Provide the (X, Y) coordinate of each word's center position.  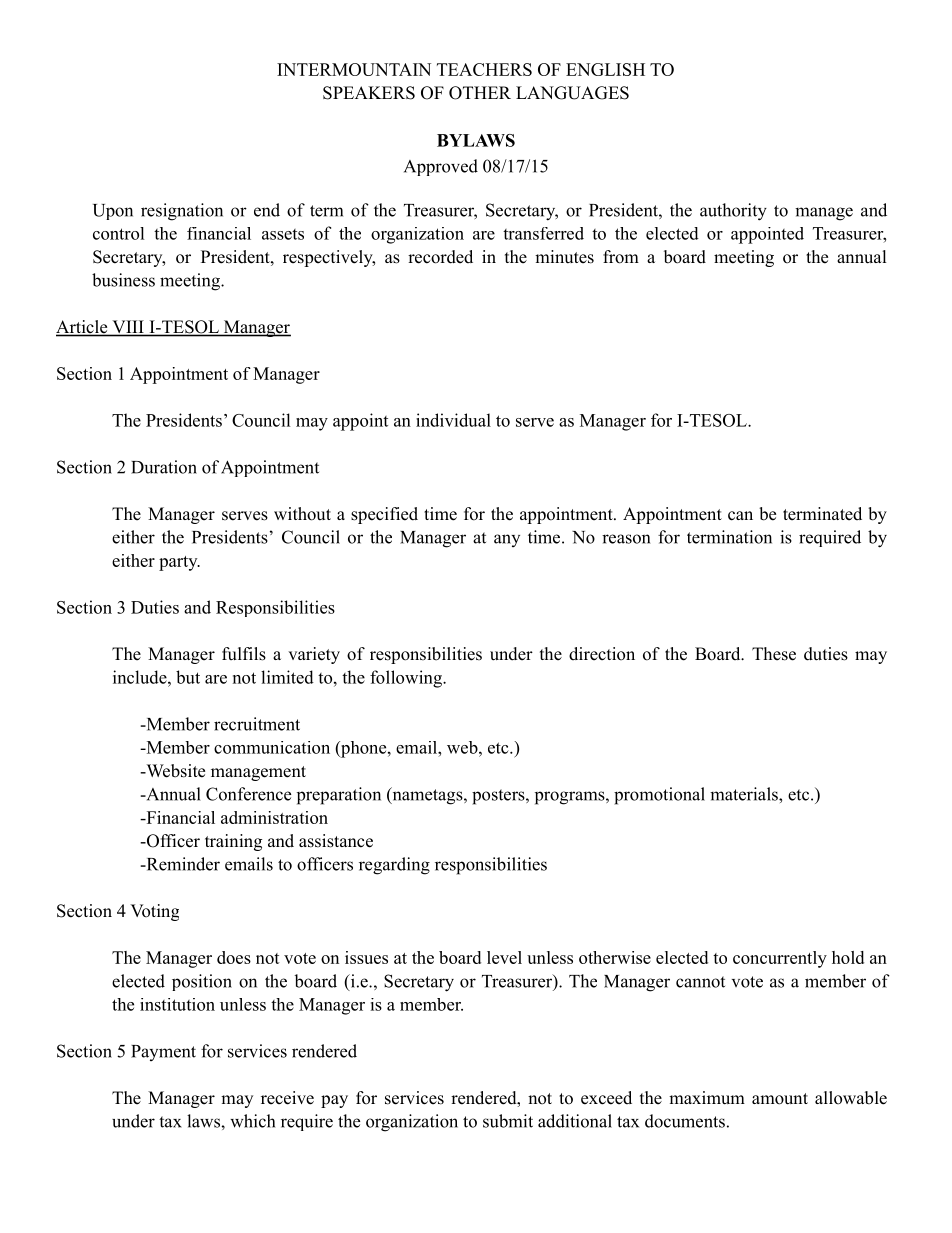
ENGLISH (605, 69)
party (179, 563)
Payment (163, 1053)
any (507, 540)
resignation (182, 212)
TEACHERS (484, 69)
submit (508, 1121)
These (774, 654)
